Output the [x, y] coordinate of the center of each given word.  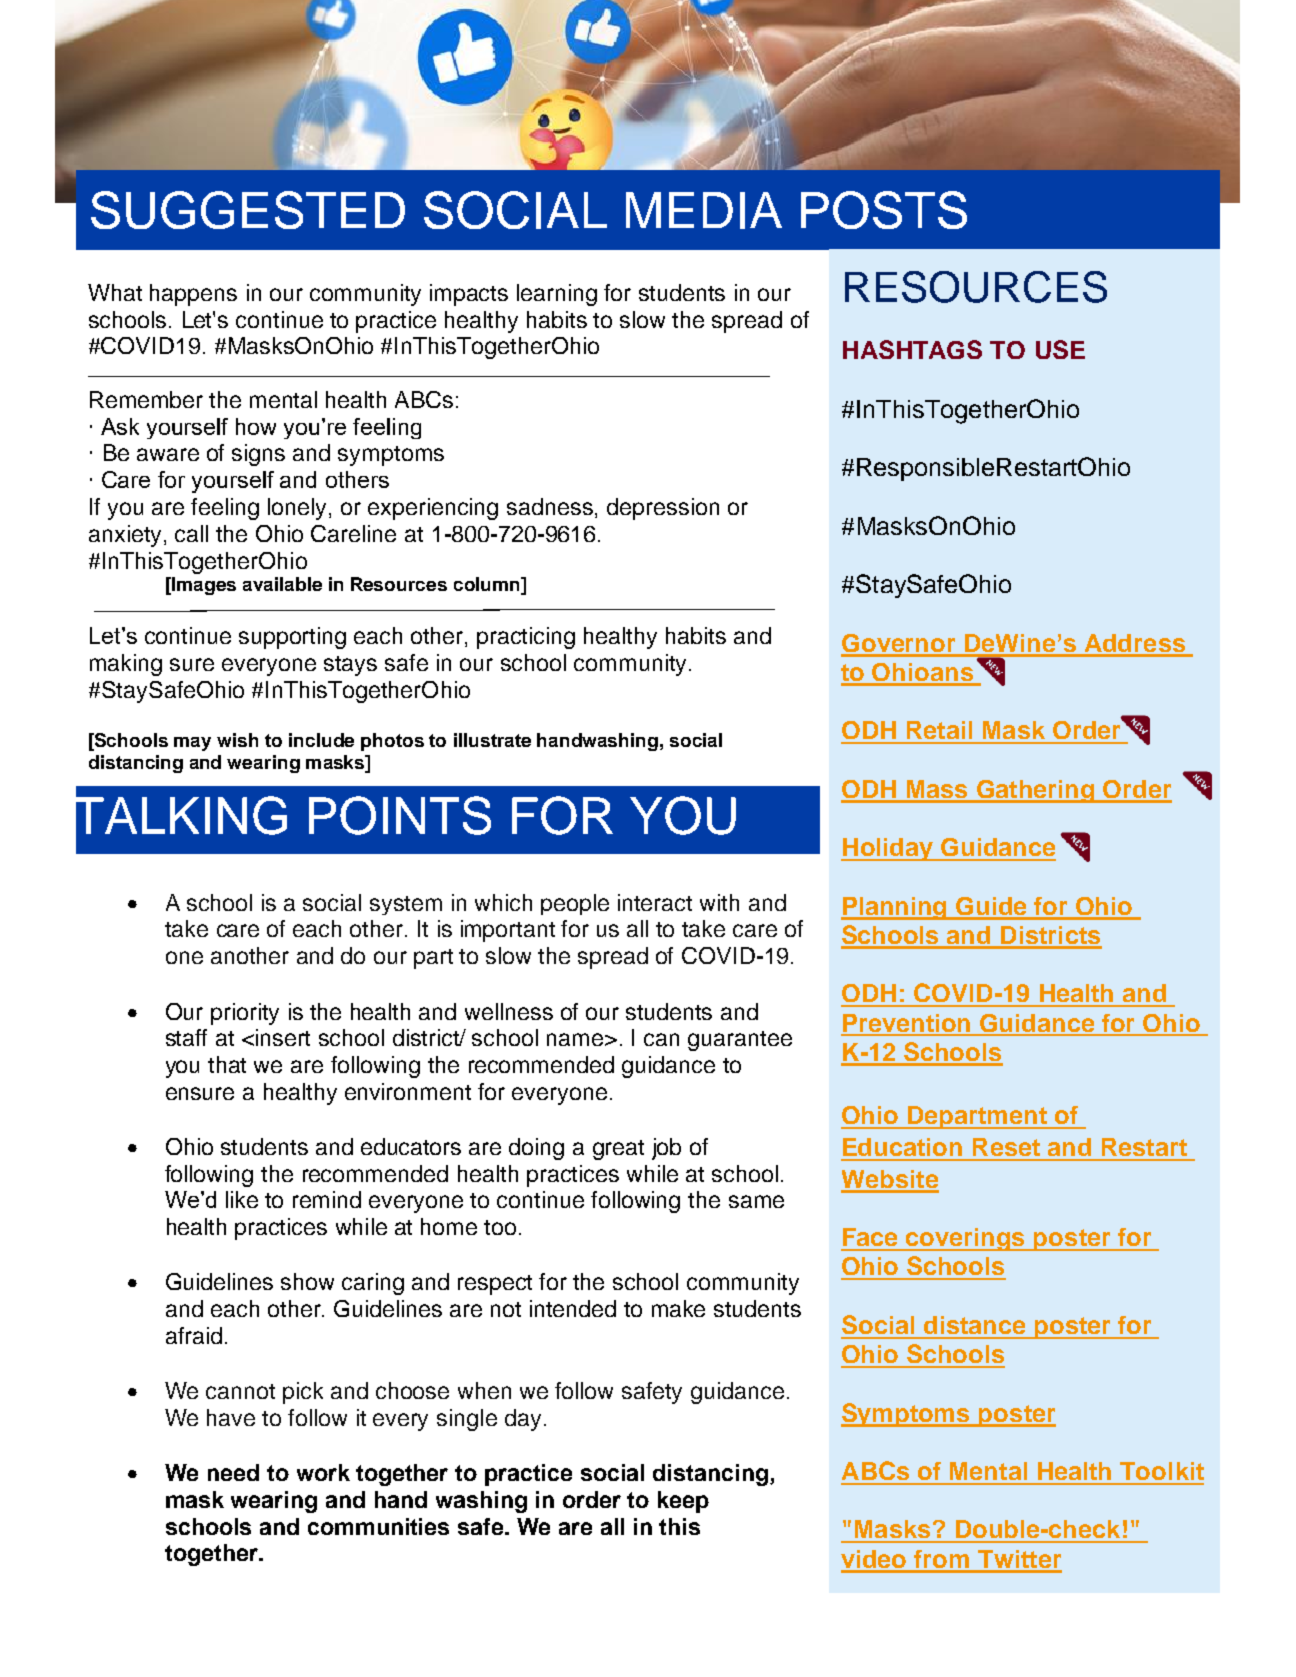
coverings [966, 1239]
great [618, 1150]
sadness [550, 506]
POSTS [884, 210]
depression [663, 509]
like [242, 1199]
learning [557, 295]
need [233, 1472]
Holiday [888, 849]
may [192, 744]
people [575, 904]
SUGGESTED [248, 210]
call [191, 533]
